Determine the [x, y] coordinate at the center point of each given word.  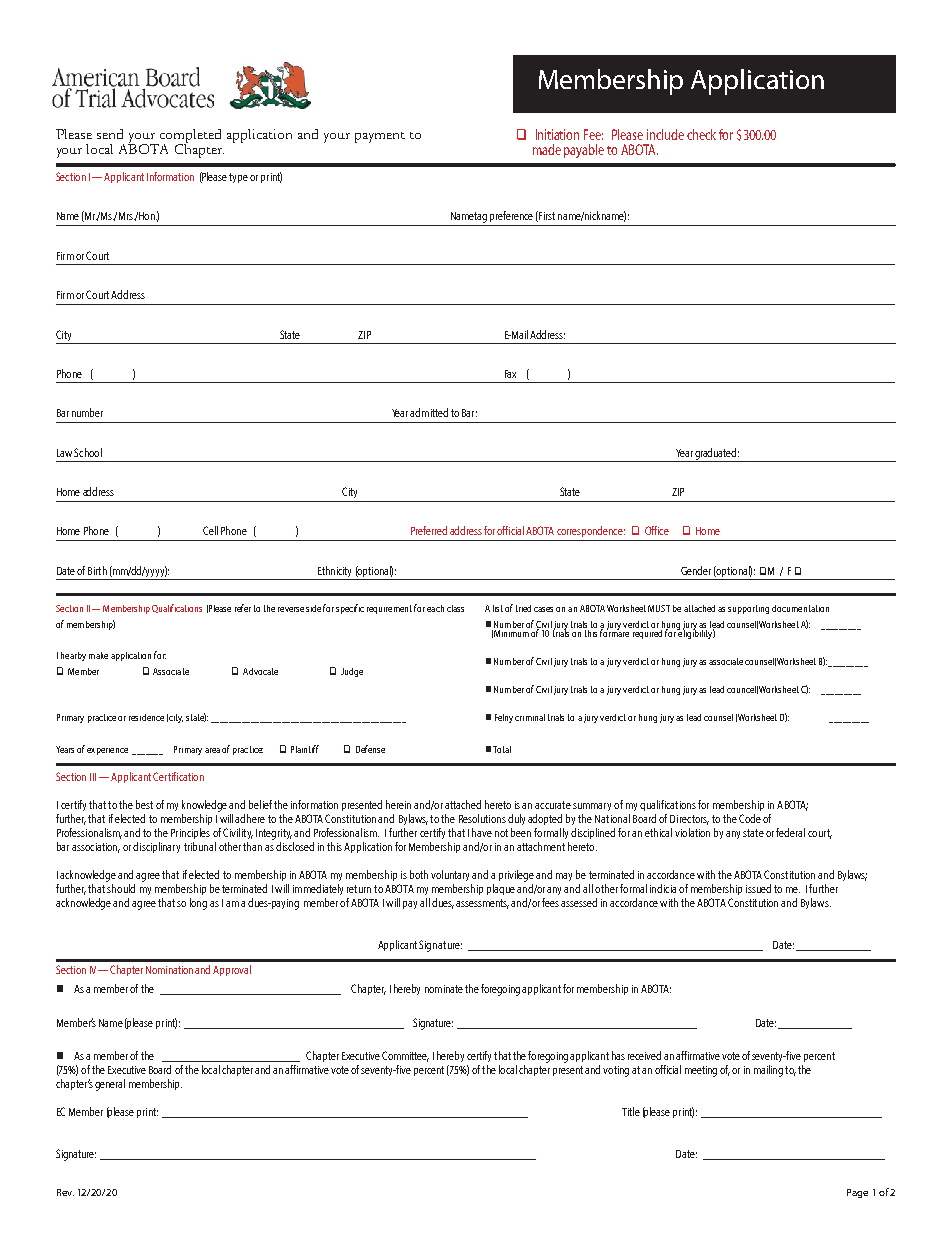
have [482, 832]
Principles [190, 833]
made [547, 149]
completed [189, 137]
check [701, 134]
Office [657, 530]
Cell [210, 530]
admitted [429, 412]
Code [750, 818]
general [110, 1085]
